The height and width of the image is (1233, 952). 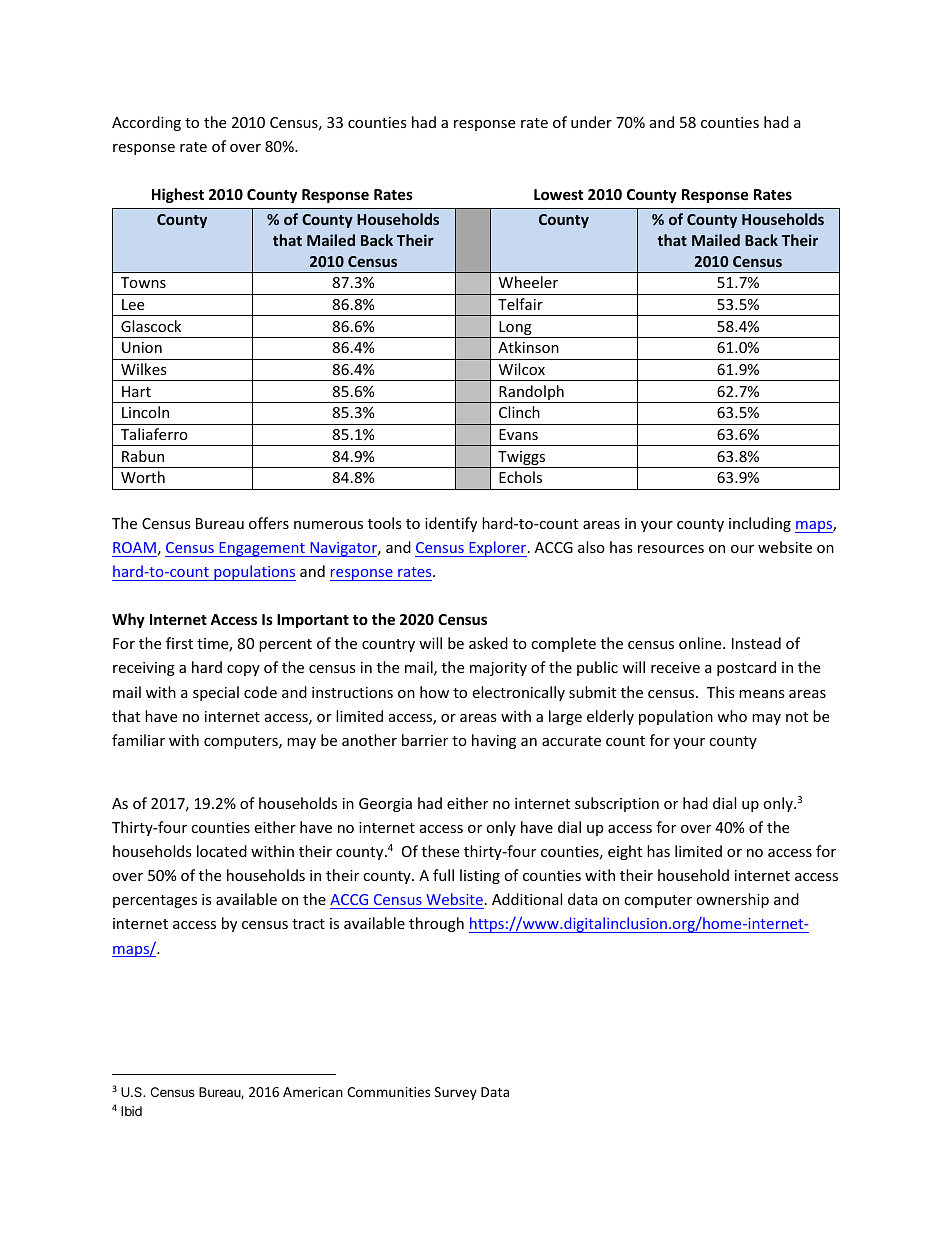 I want to click on Ibid, so click(x=131, y=1111).
